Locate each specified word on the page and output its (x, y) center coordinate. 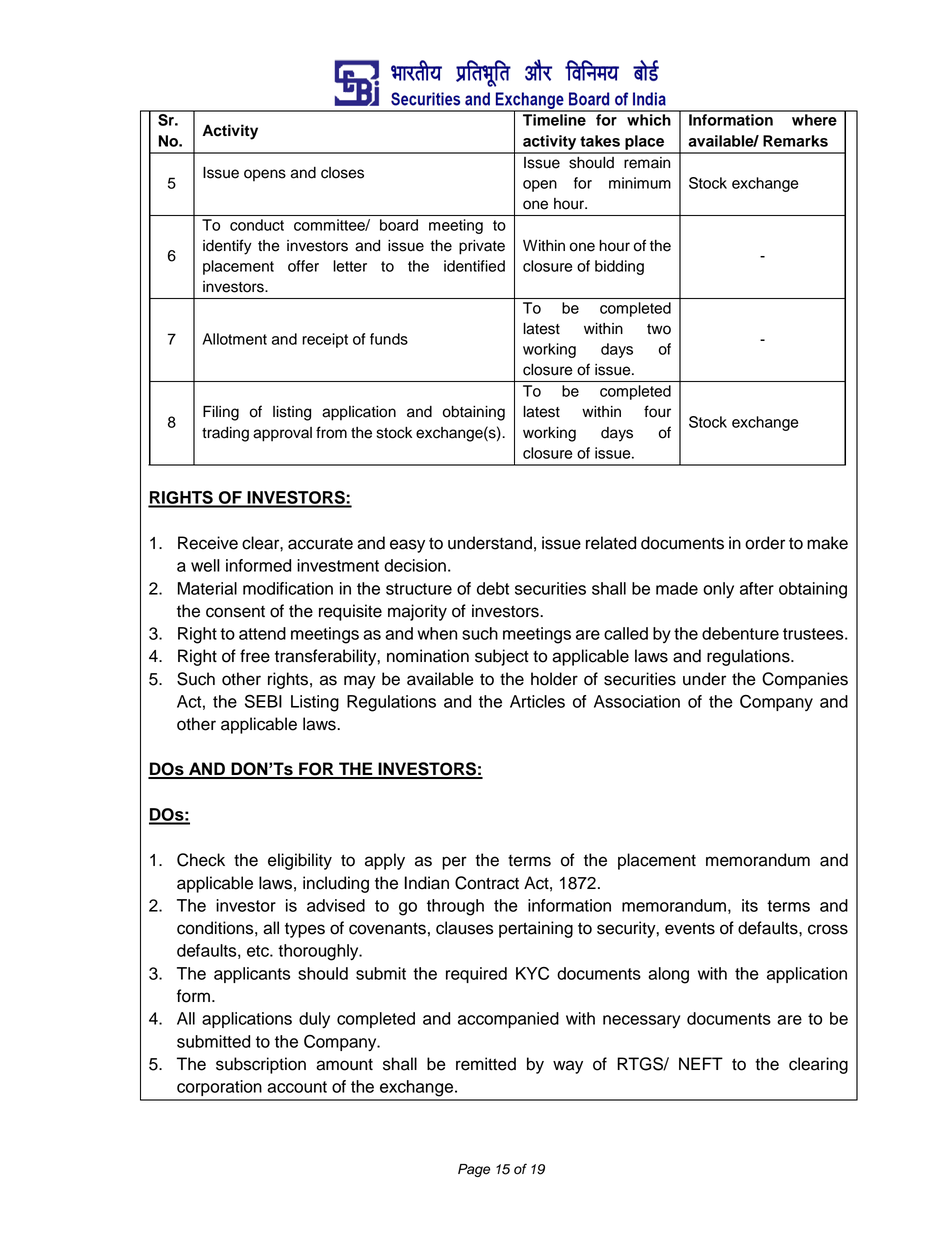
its (750, 905)
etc (259, 951)
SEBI (263, 701)
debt (493, 588)
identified (474, 266)
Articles (537, 701)
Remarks (795, 141)
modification (288, 588)
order (765, 543)
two (659, 329)
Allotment (234, 339)
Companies (805, 680)
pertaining (536, 929)
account (297, 1087)
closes (342, 173)
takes (600, 141)
